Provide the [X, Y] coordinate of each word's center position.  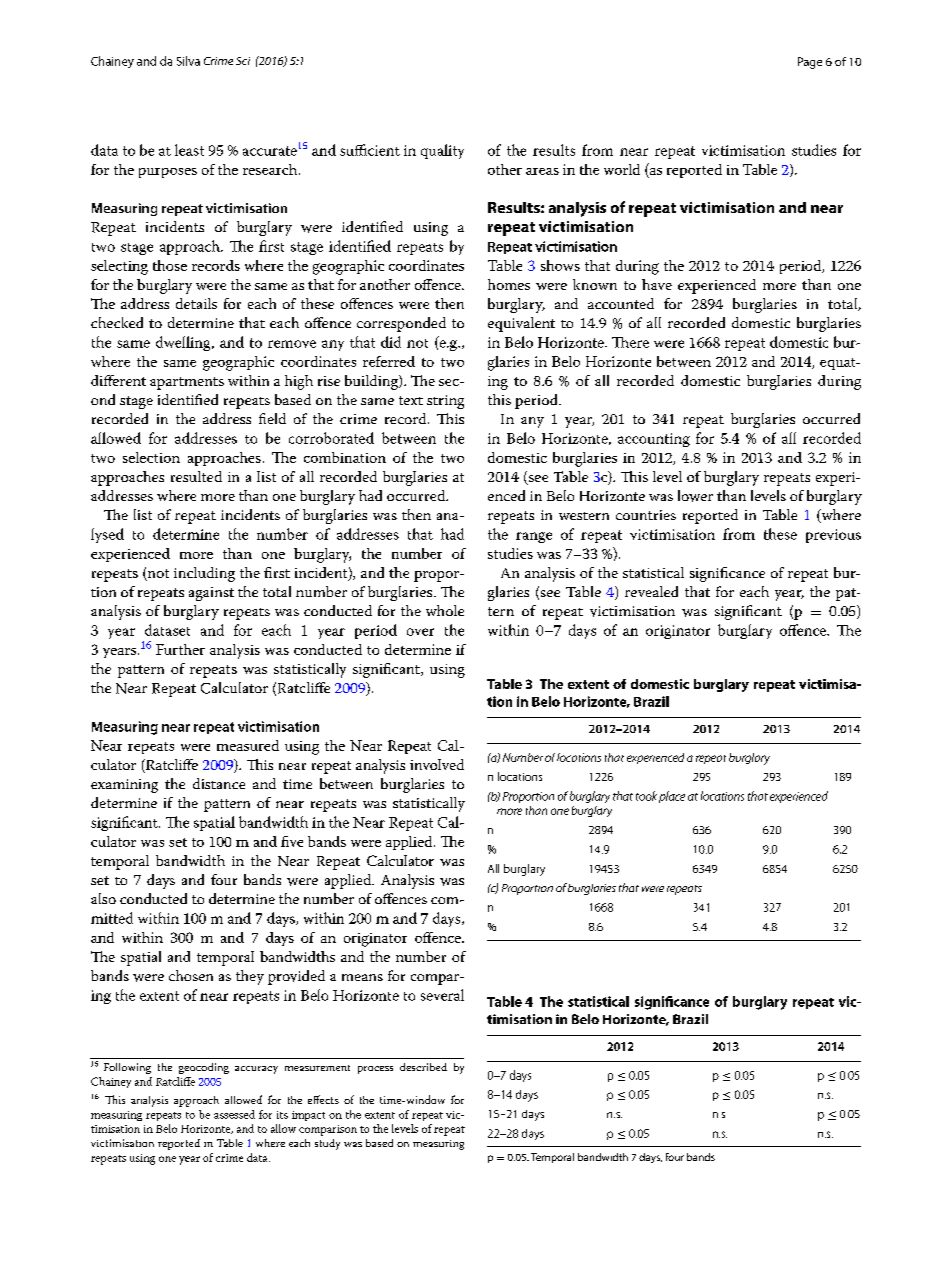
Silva [188, 61]
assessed [234, 1114]
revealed [651, 591]
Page [810, 63]
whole [445, 610]
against [211, 594]
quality [442, 151]
